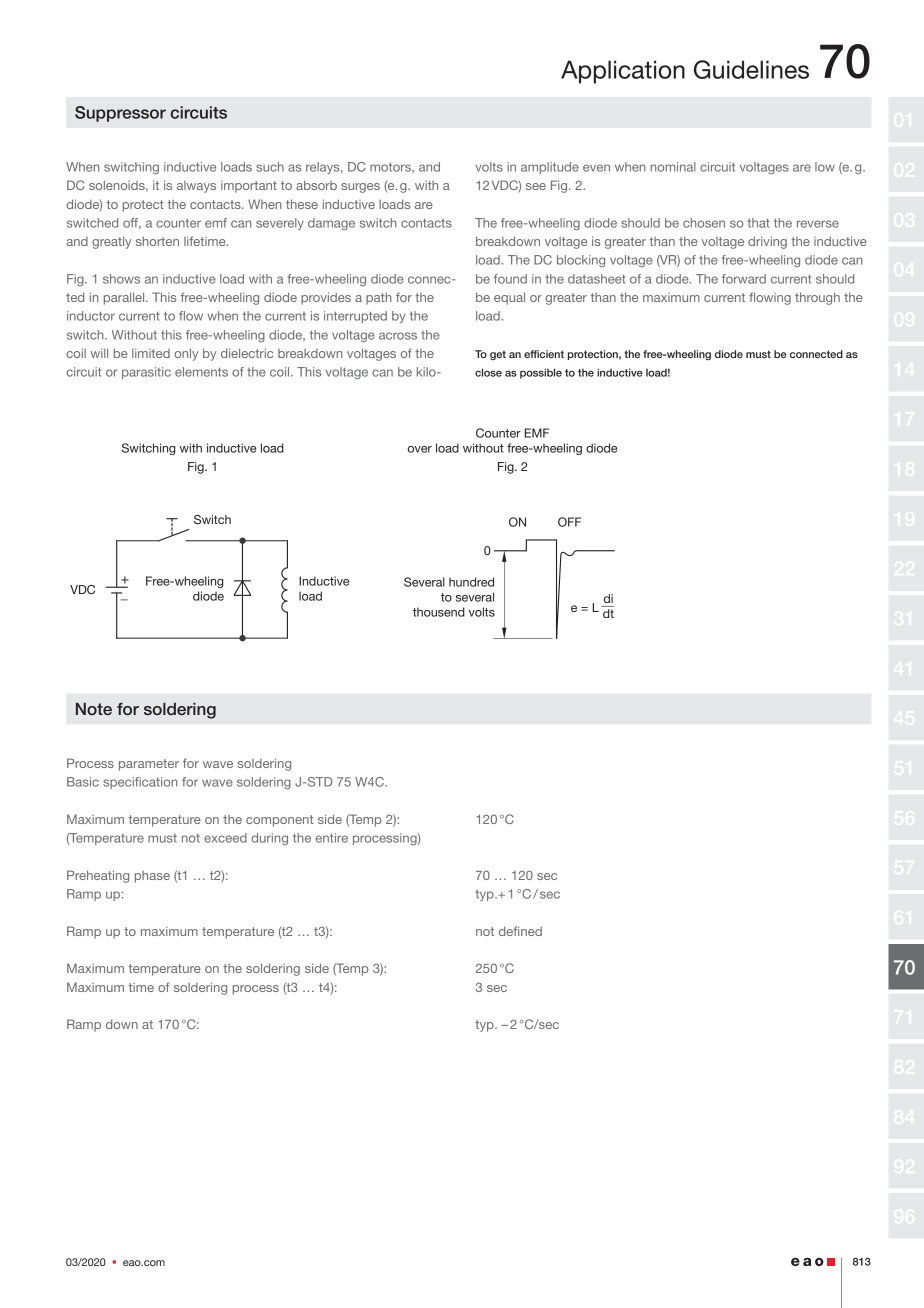 This screenshot has width=924, height=1308. I want to click on amplitude, so click(550, 168).
